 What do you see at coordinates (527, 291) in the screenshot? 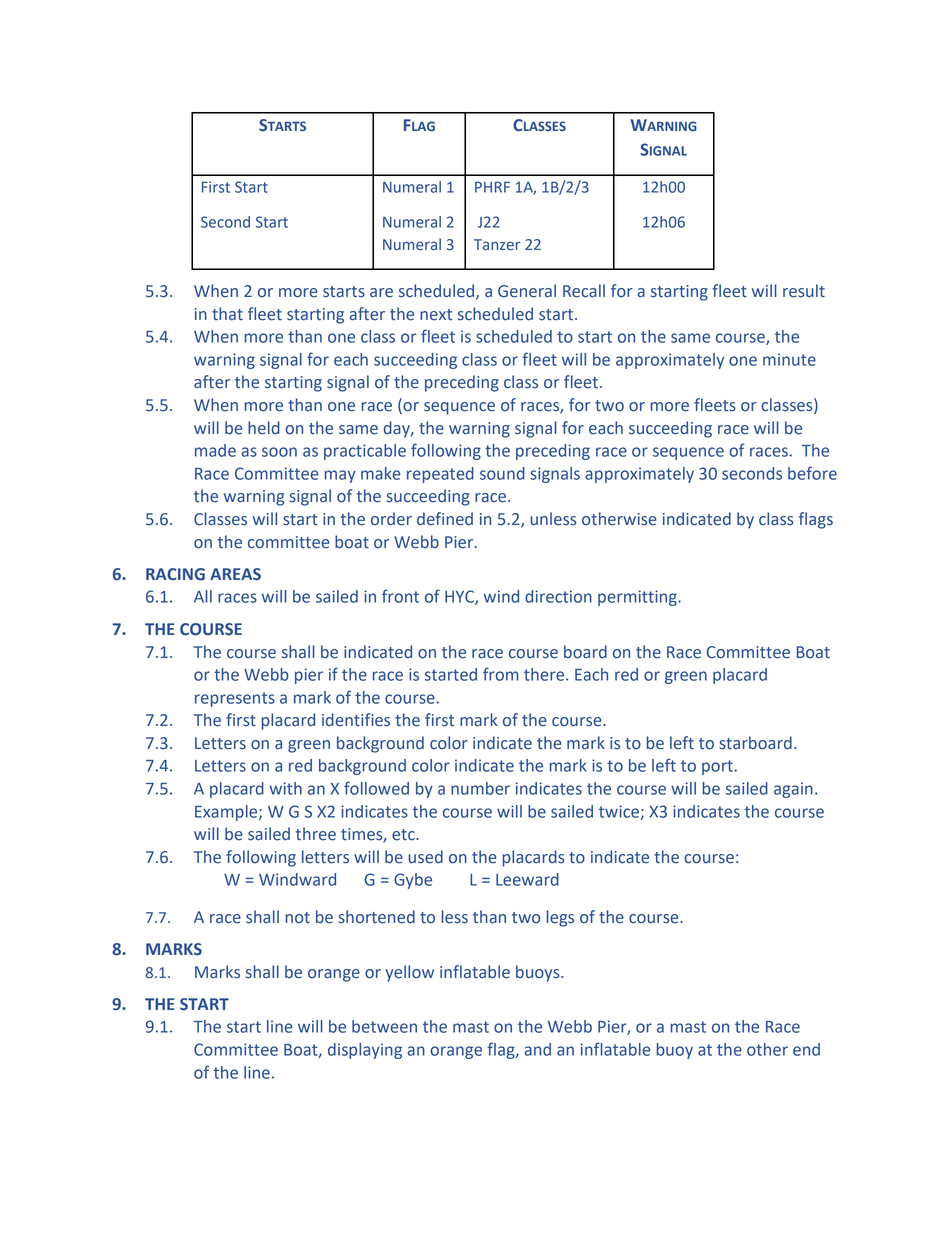
I see `General` at bounding box center [527, 291].
